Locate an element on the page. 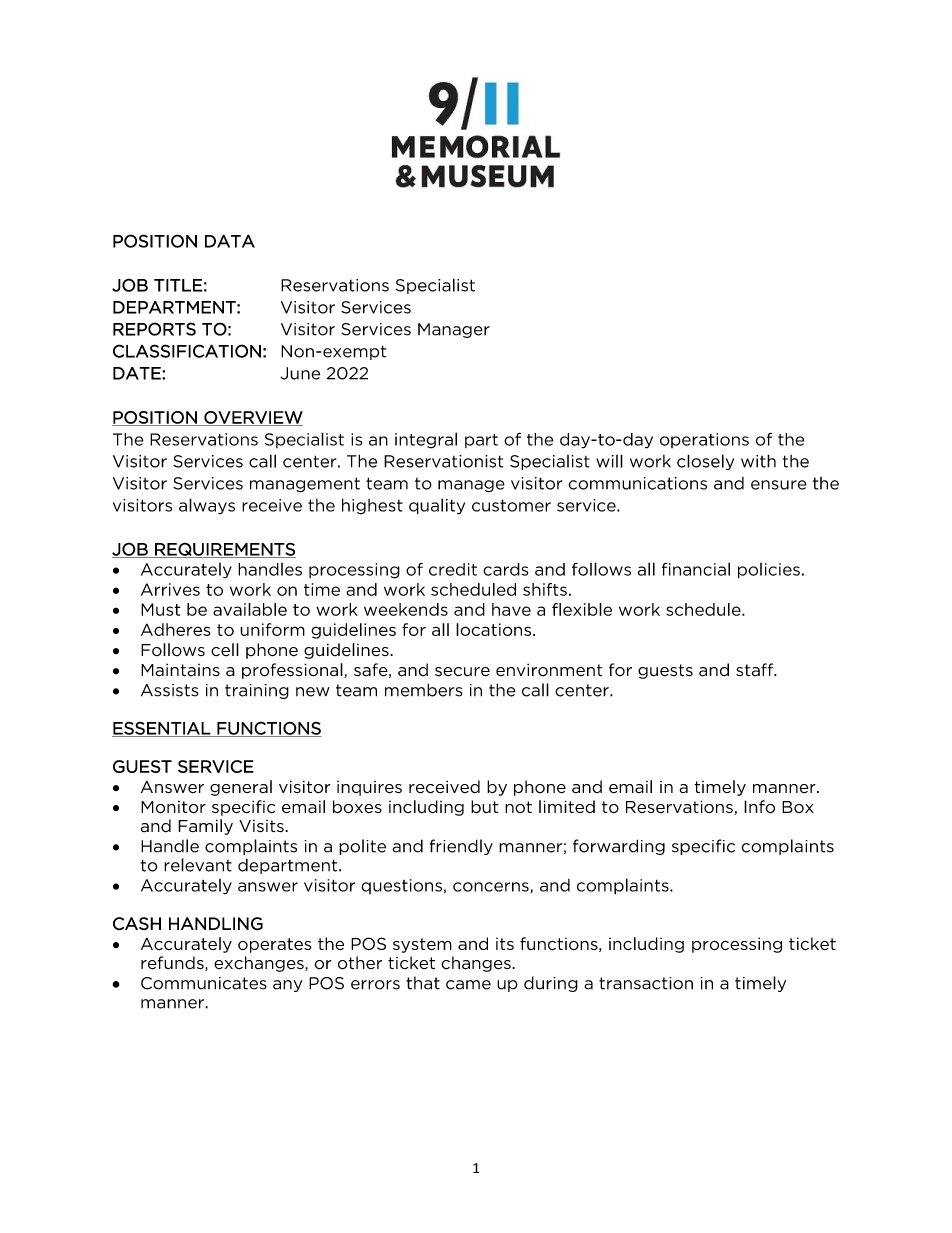 The image size is (952, 1233). came is located at coordinates (468, 985).
